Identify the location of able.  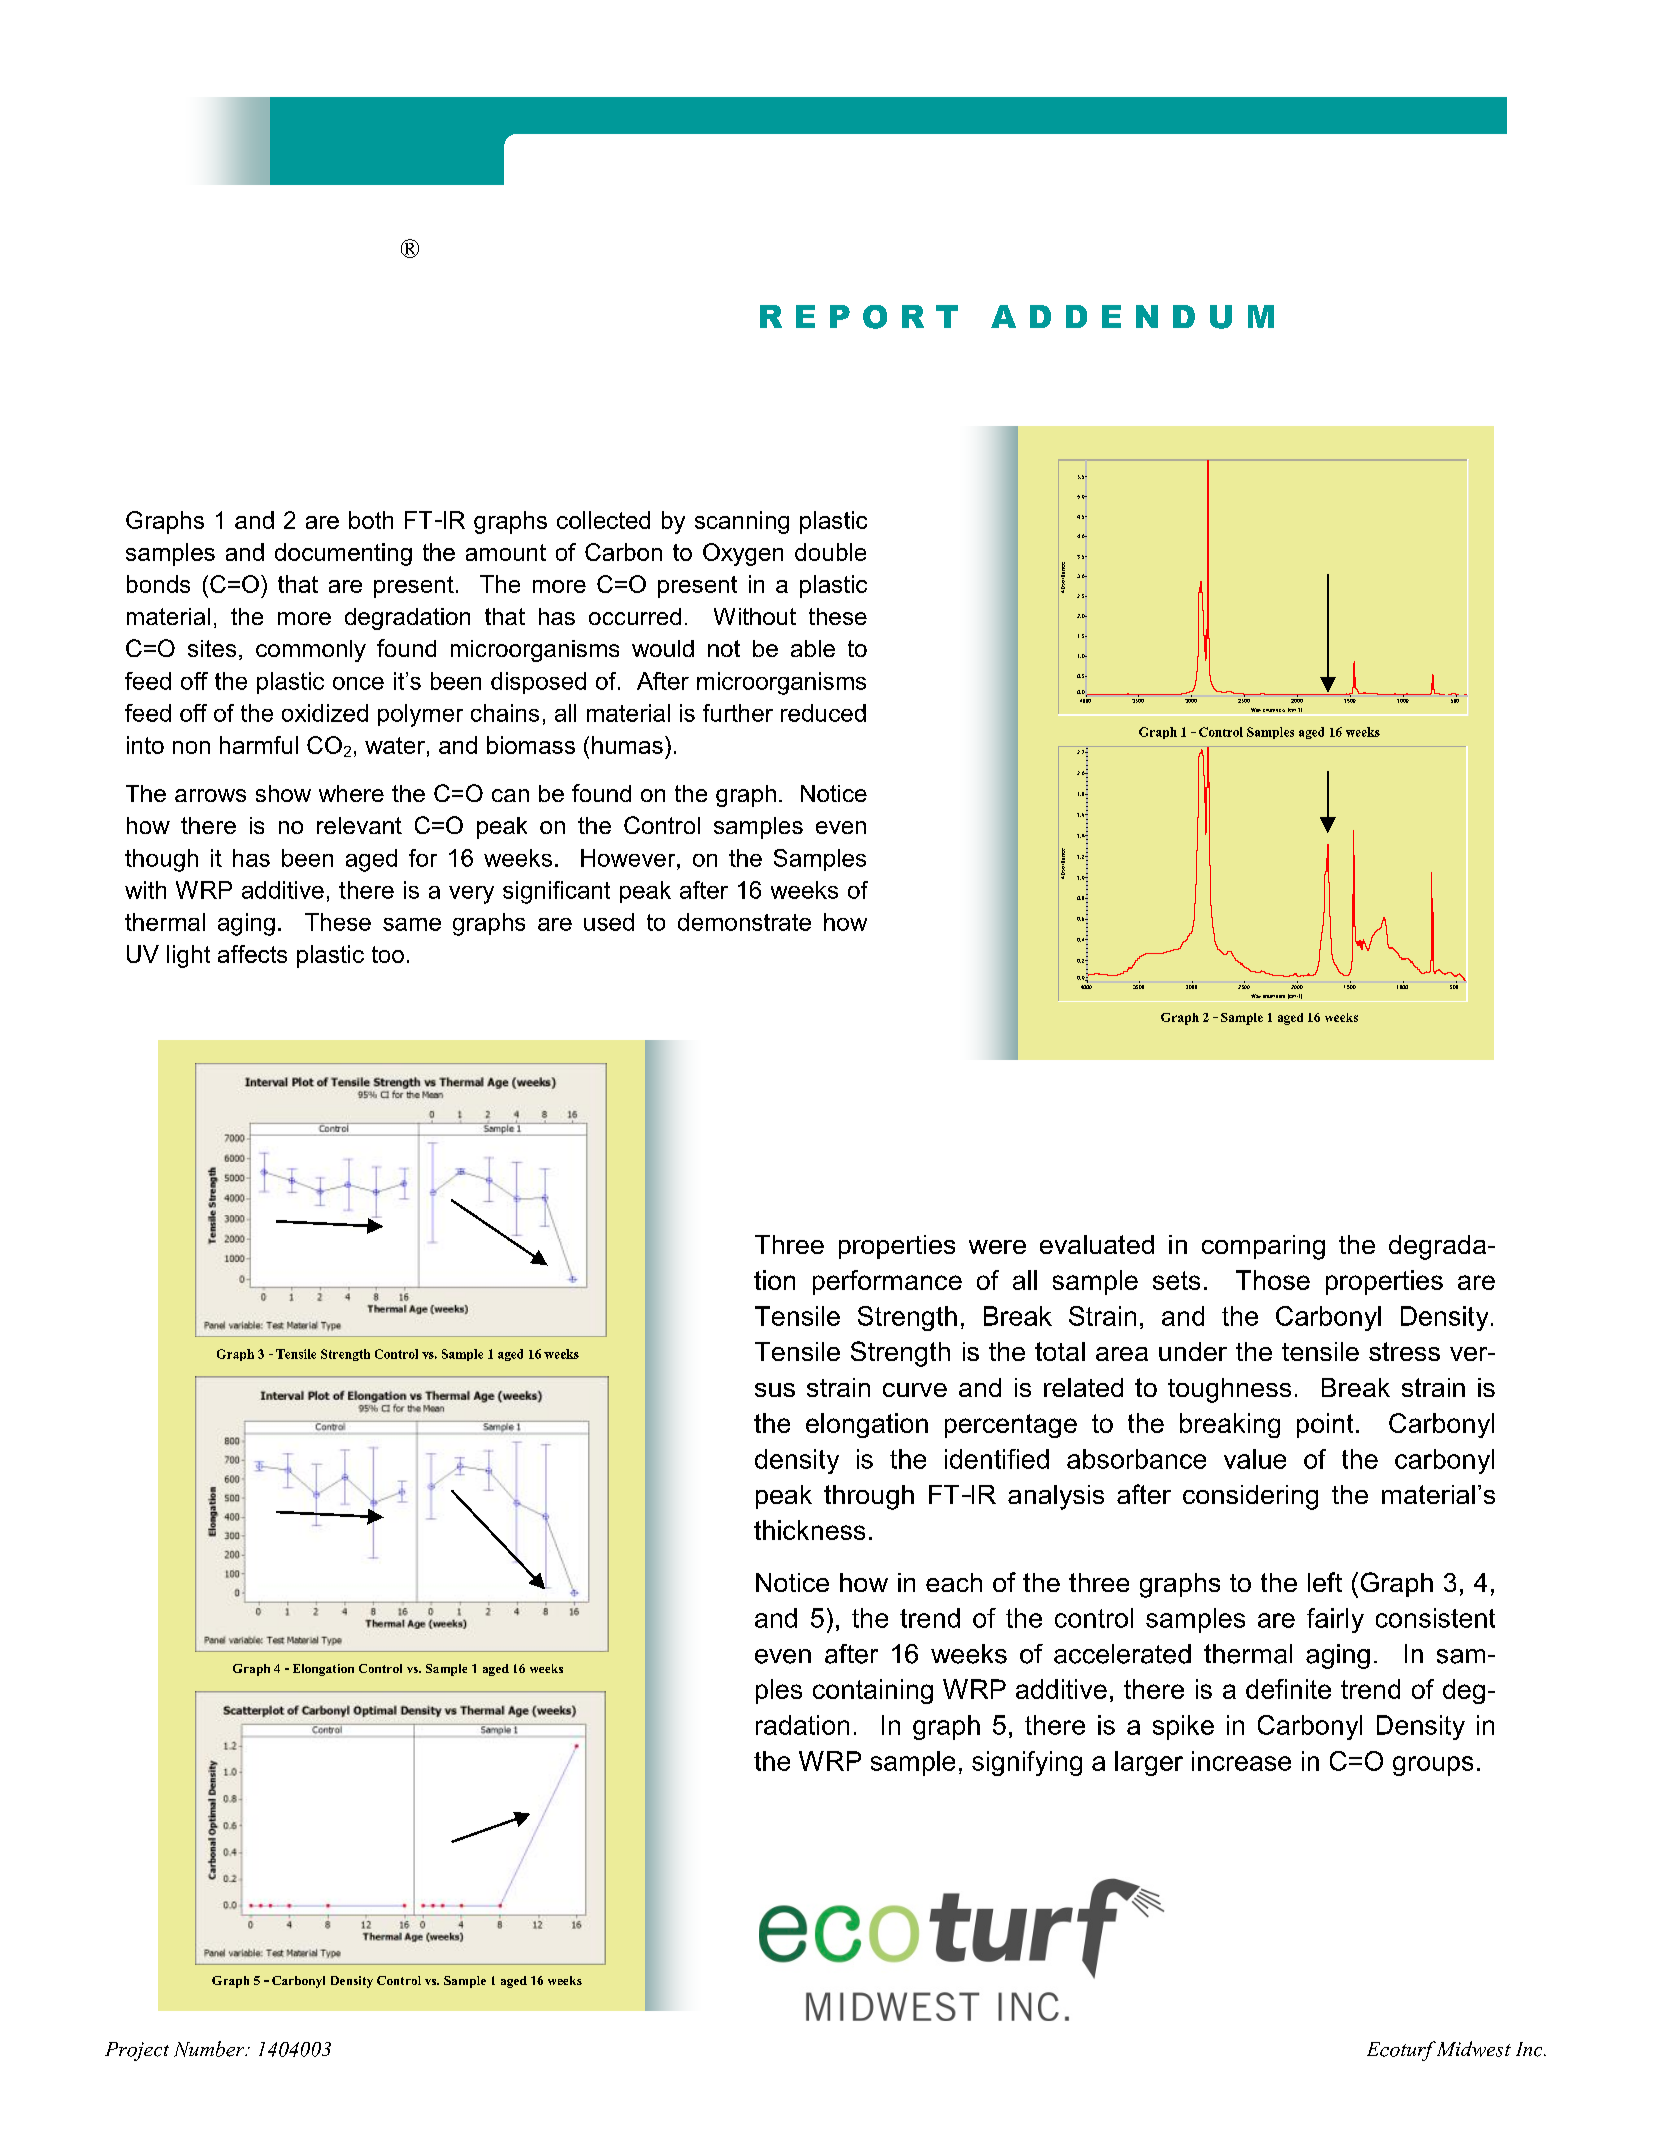
(813, 648).
